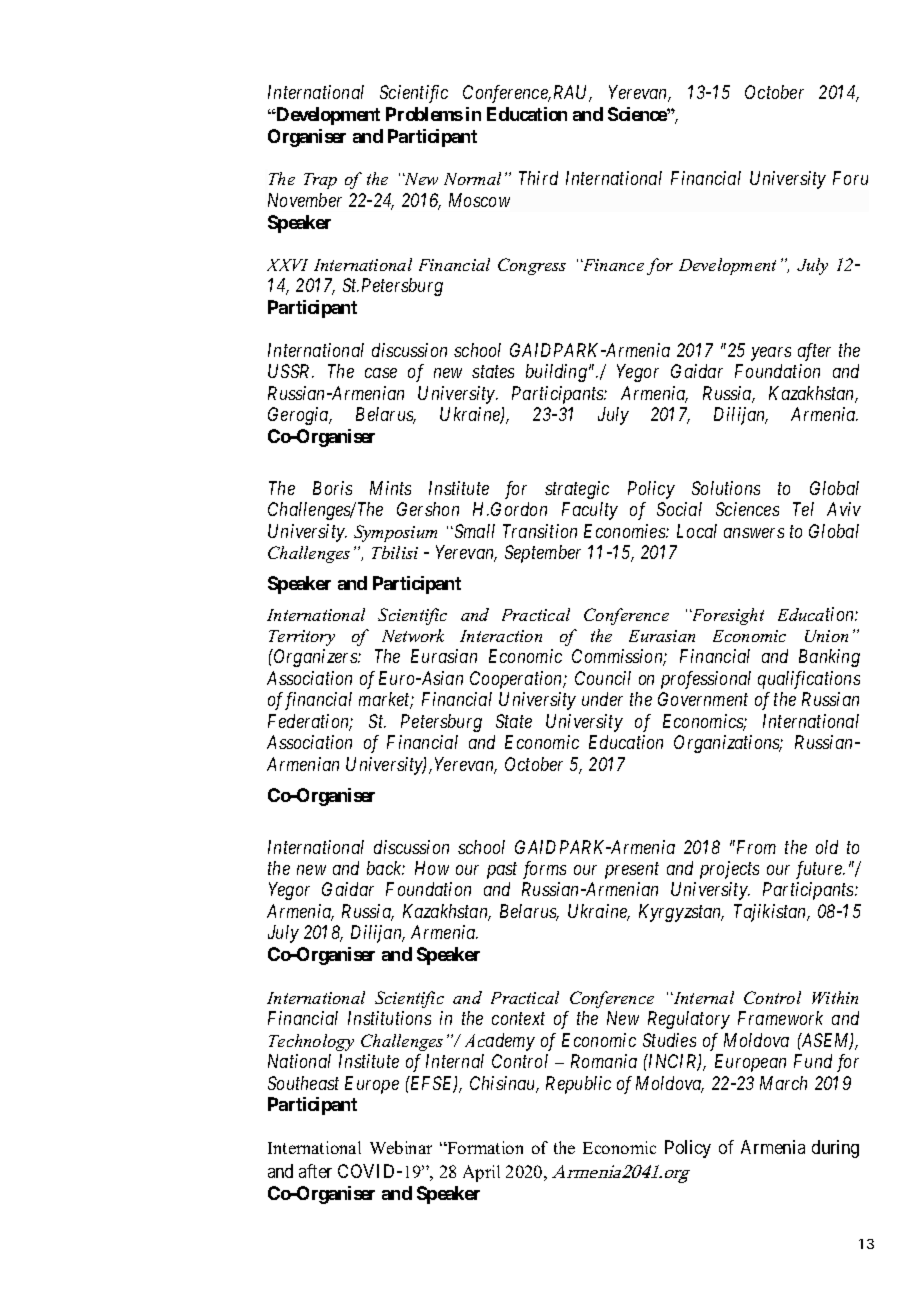  I want to click on Webinar, so click(401, 1147).
